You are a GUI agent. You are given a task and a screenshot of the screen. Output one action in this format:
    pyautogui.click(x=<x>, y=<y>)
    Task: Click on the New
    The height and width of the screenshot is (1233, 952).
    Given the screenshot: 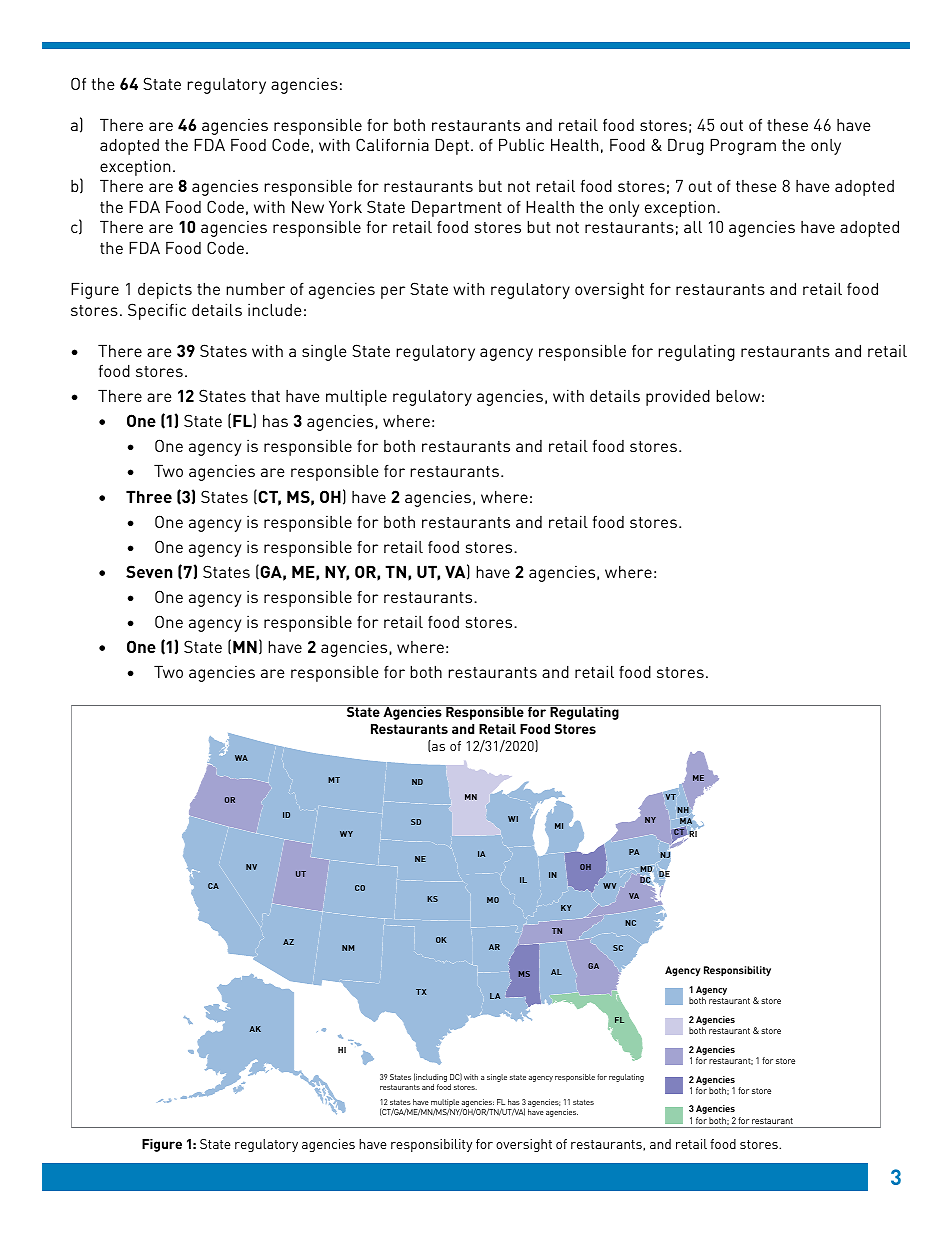 What is the action you would take?
    pyautogui.click(x=308, y=206)
